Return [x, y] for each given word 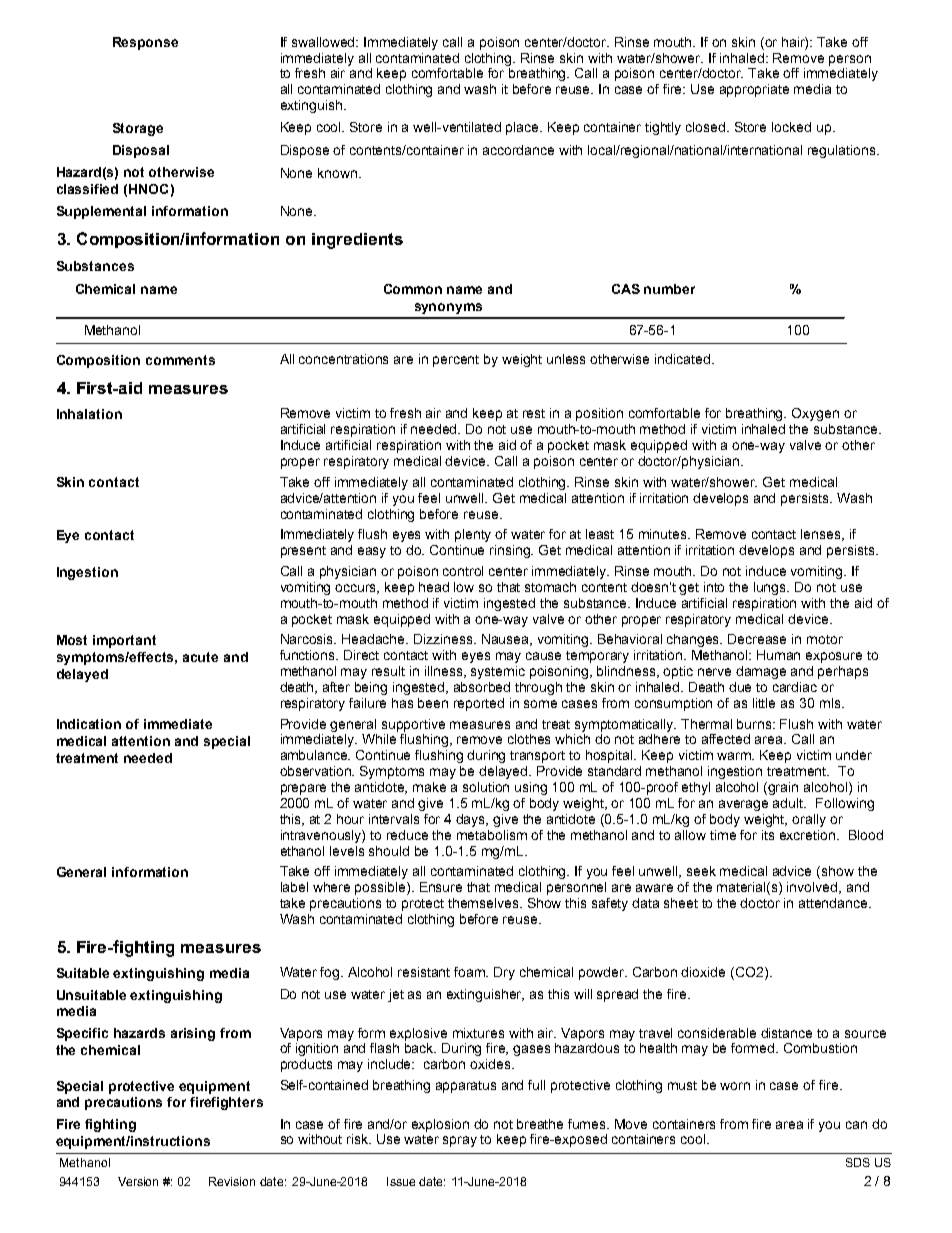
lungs [771, 588]
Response [145, 43]
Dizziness [445, 639]
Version [138, 1181]
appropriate [754, 90]
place [524, 128]
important [124, 641]
